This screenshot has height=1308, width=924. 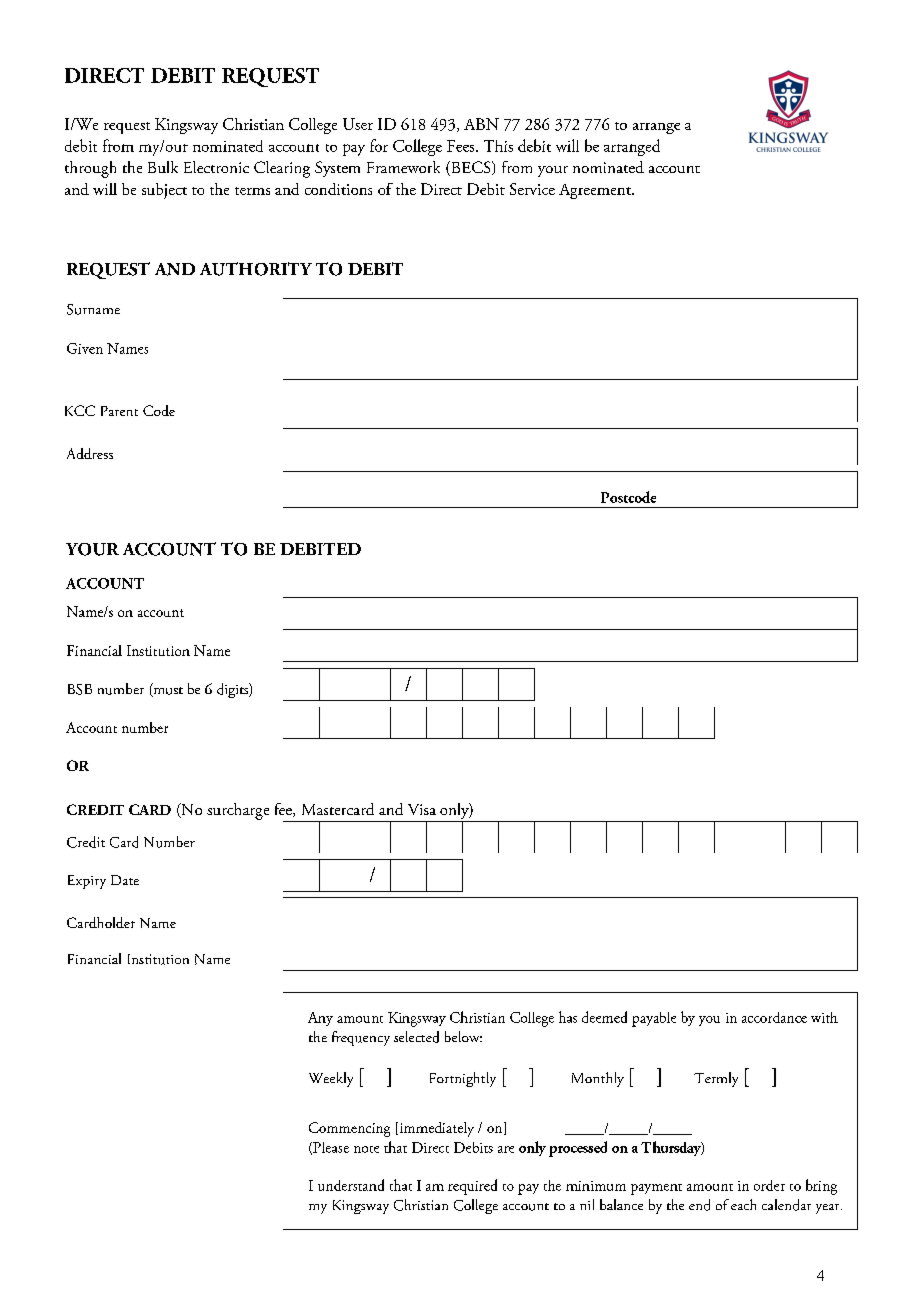 I want to click on BSB, so click(x=80, y=689).
